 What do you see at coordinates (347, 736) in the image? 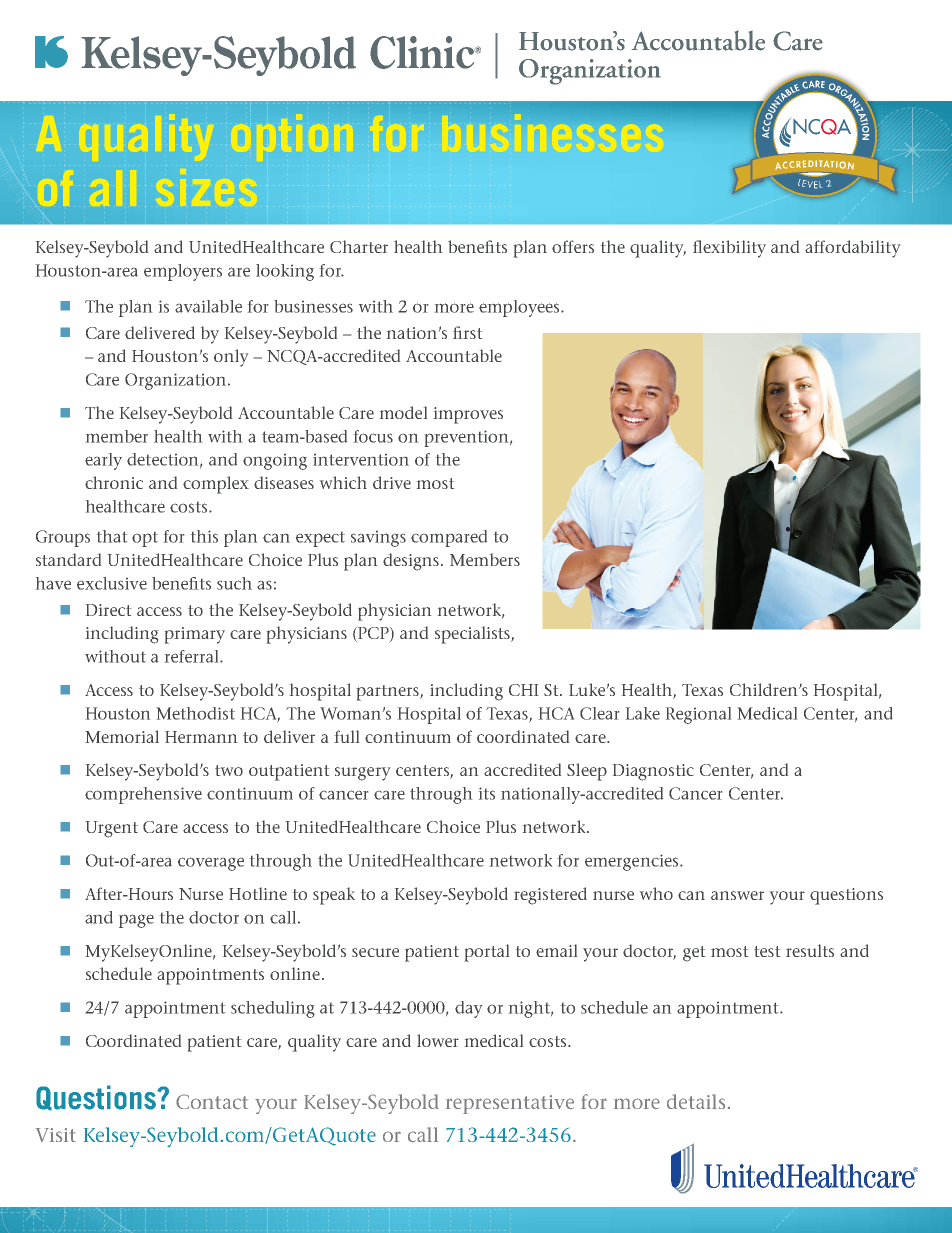
I see `full` at bounding box center [347, 736].
